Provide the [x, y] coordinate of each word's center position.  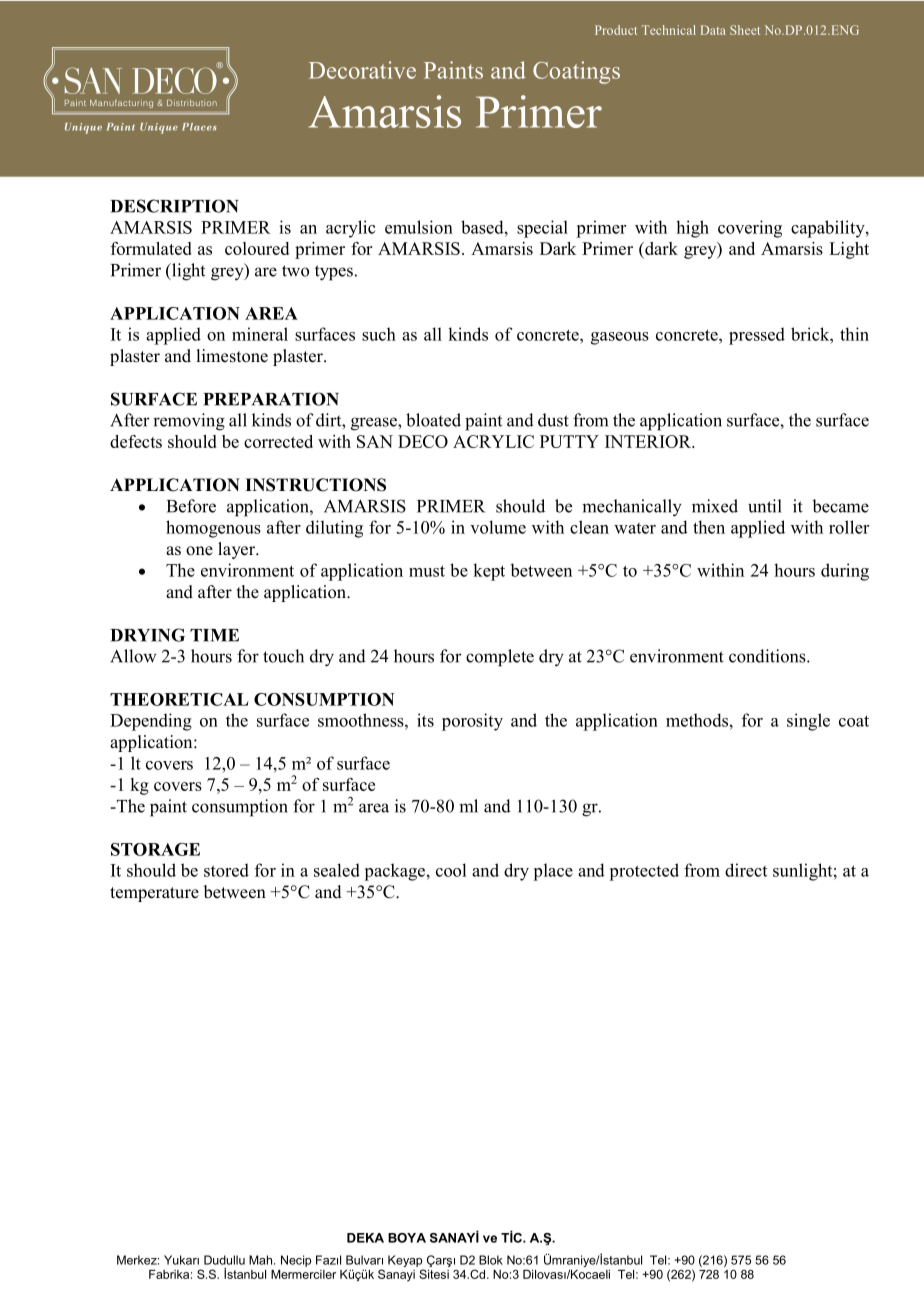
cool [451, 870]
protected [644, 872]
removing [189, 422]
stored [226, 870]
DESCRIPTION [174, 206]
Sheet [745, 30]
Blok [491, 1260]
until [765, 506]
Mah [262, 1260]
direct [746, 870]
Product [616, 30]
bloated [433, 420]
